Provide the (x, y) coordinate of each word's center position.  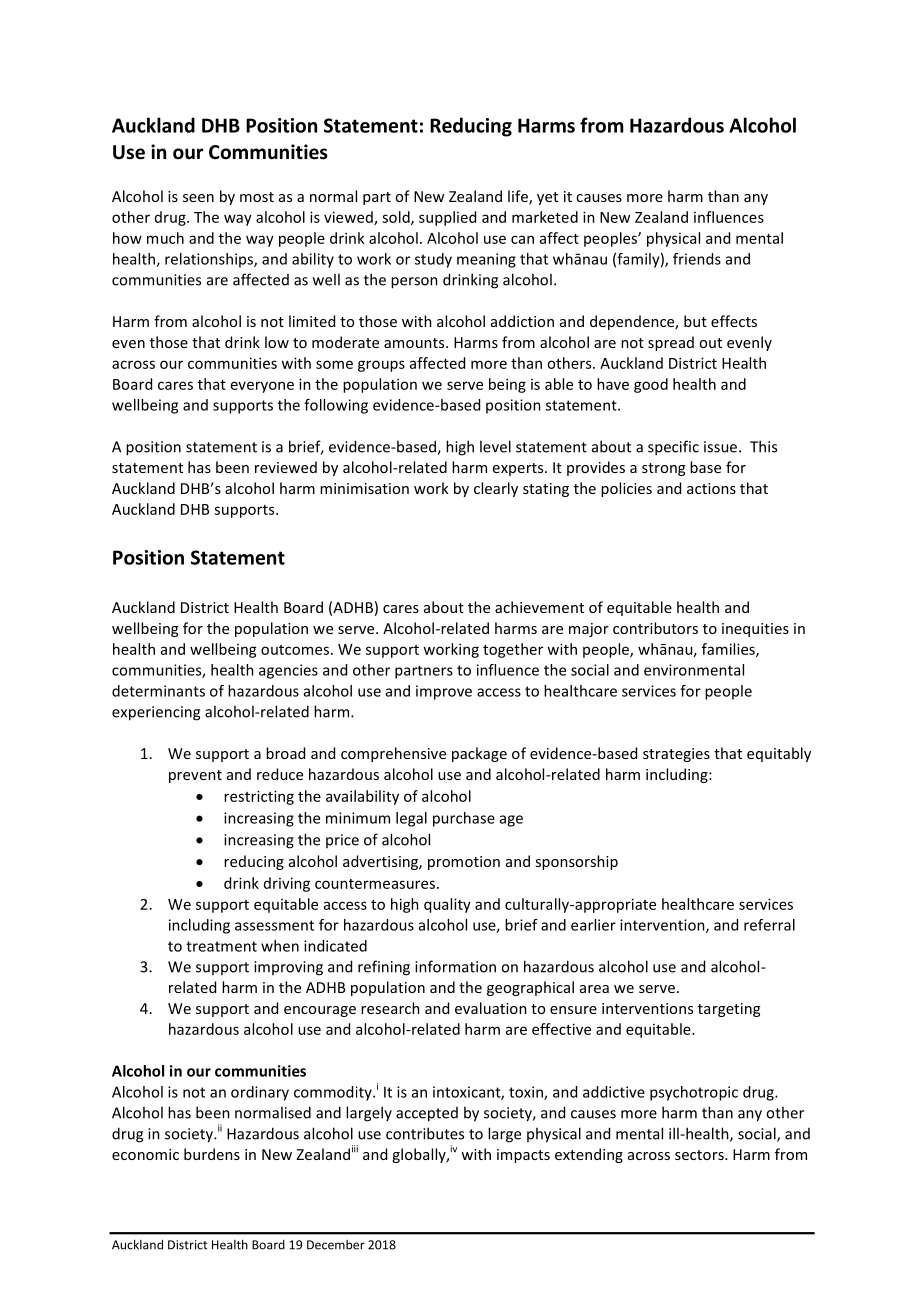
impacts (523, 1156)
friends (697, 259)
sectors (700, 1155)
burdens (212, 1154)
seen (198, 198)
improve (444, 692)
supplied (447, 218)
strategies (676, 755)
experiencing (156, 713)
